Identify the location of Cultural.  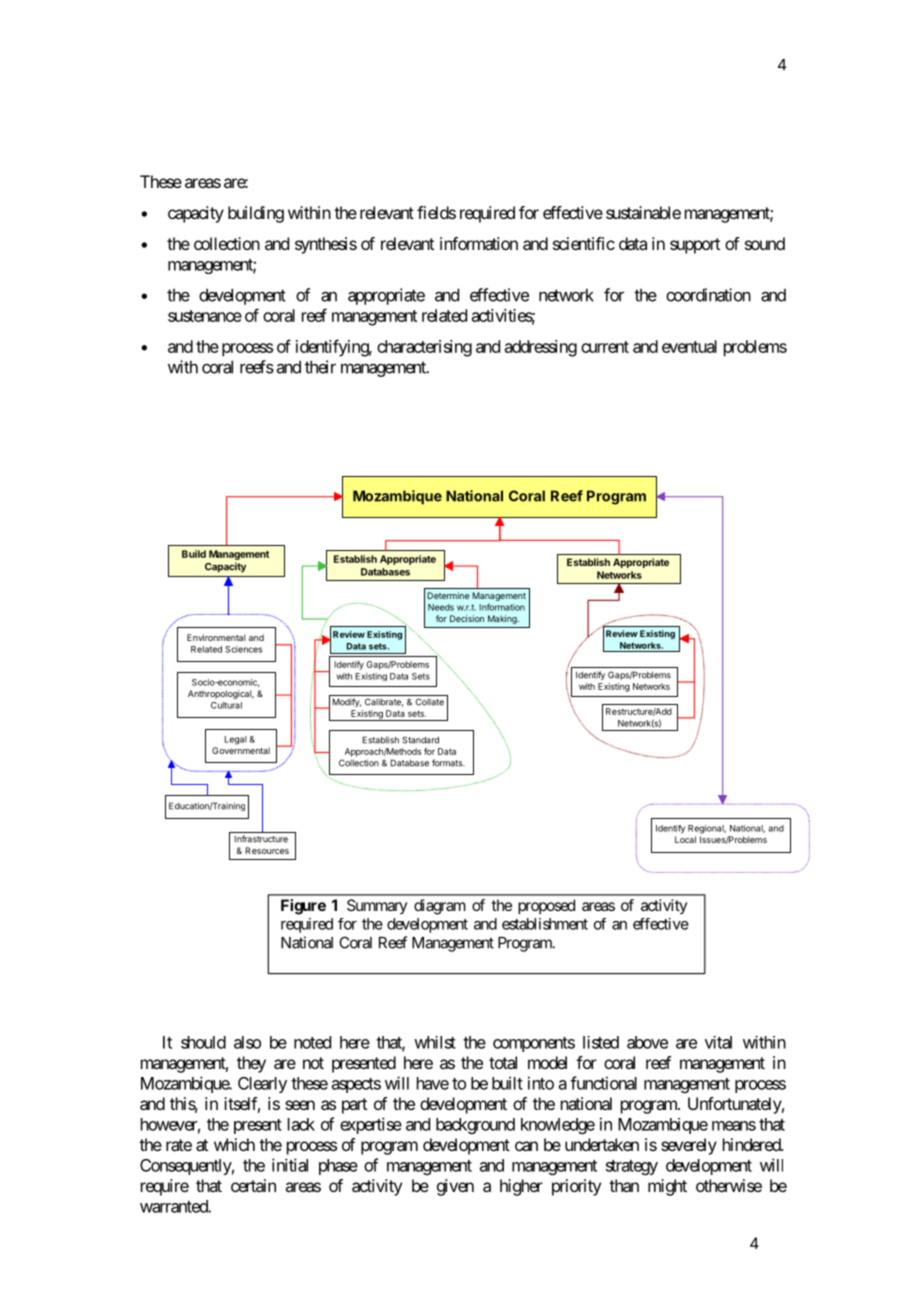
(226, 705).
